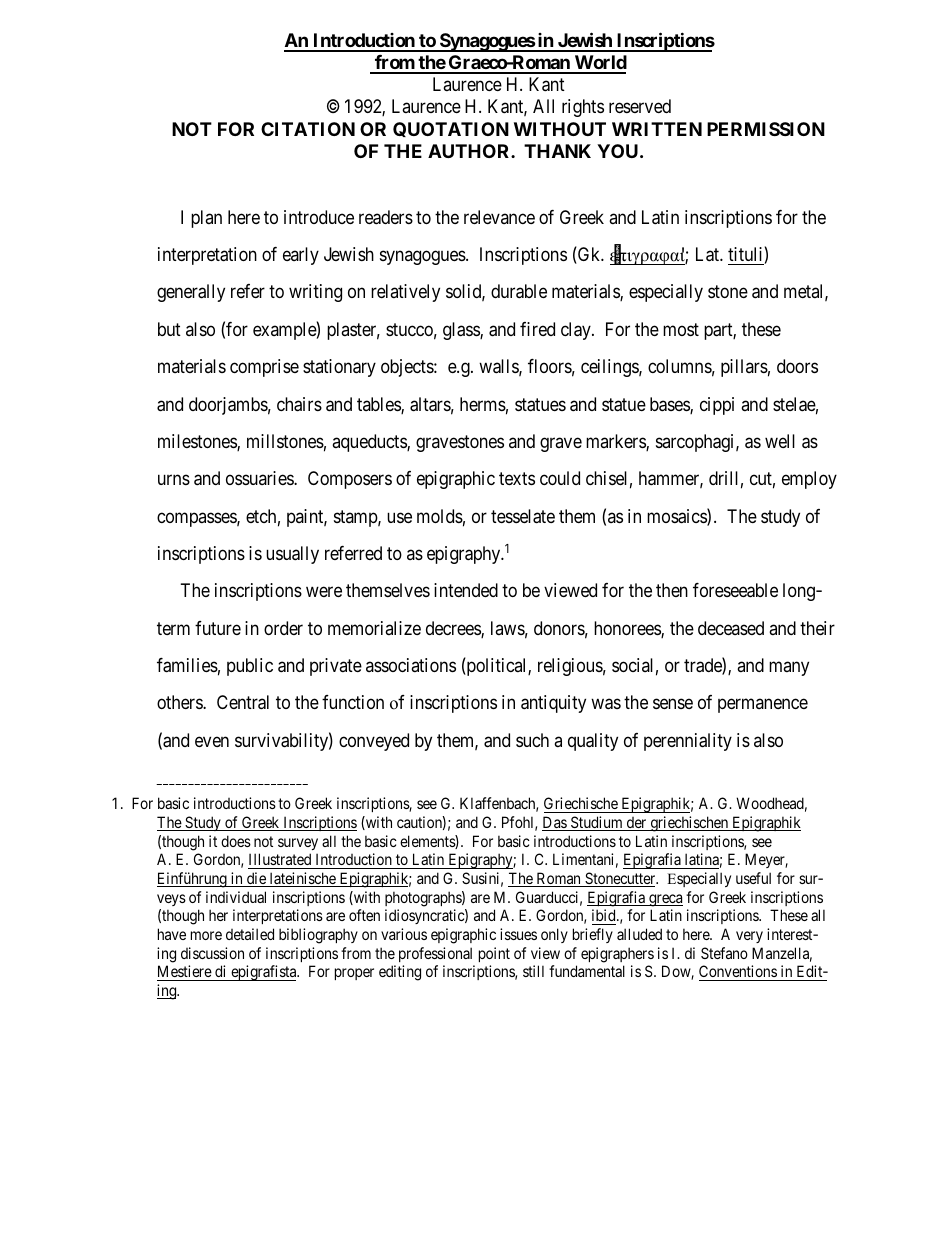 This screenshot has height=1233, width=952. Describe the element at coordinates (809, 480) in the screenshot. I see `employ` at that location.
